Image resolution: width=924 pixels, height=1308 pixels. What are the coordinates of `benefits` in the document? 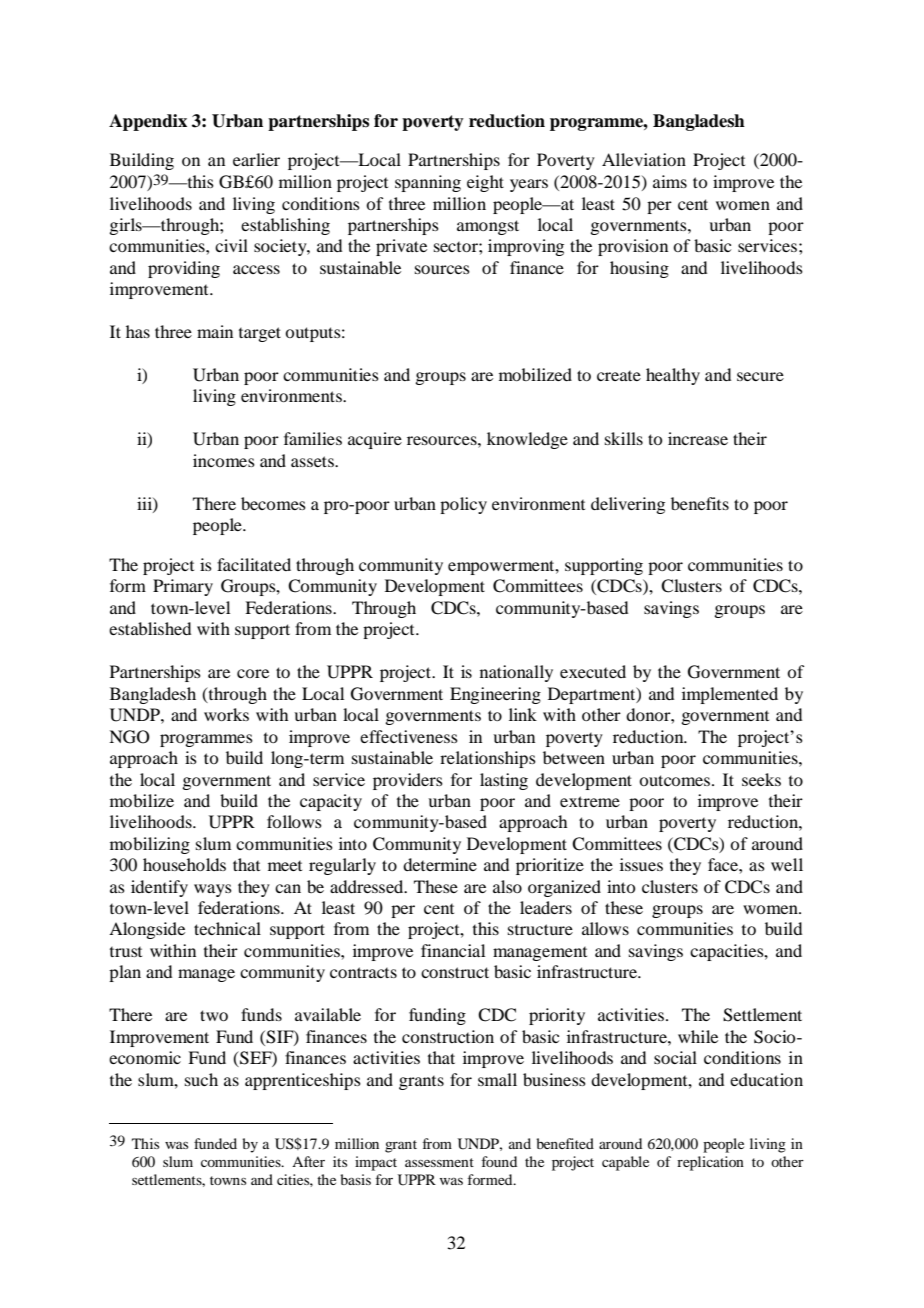 It's located at (700, 503).
